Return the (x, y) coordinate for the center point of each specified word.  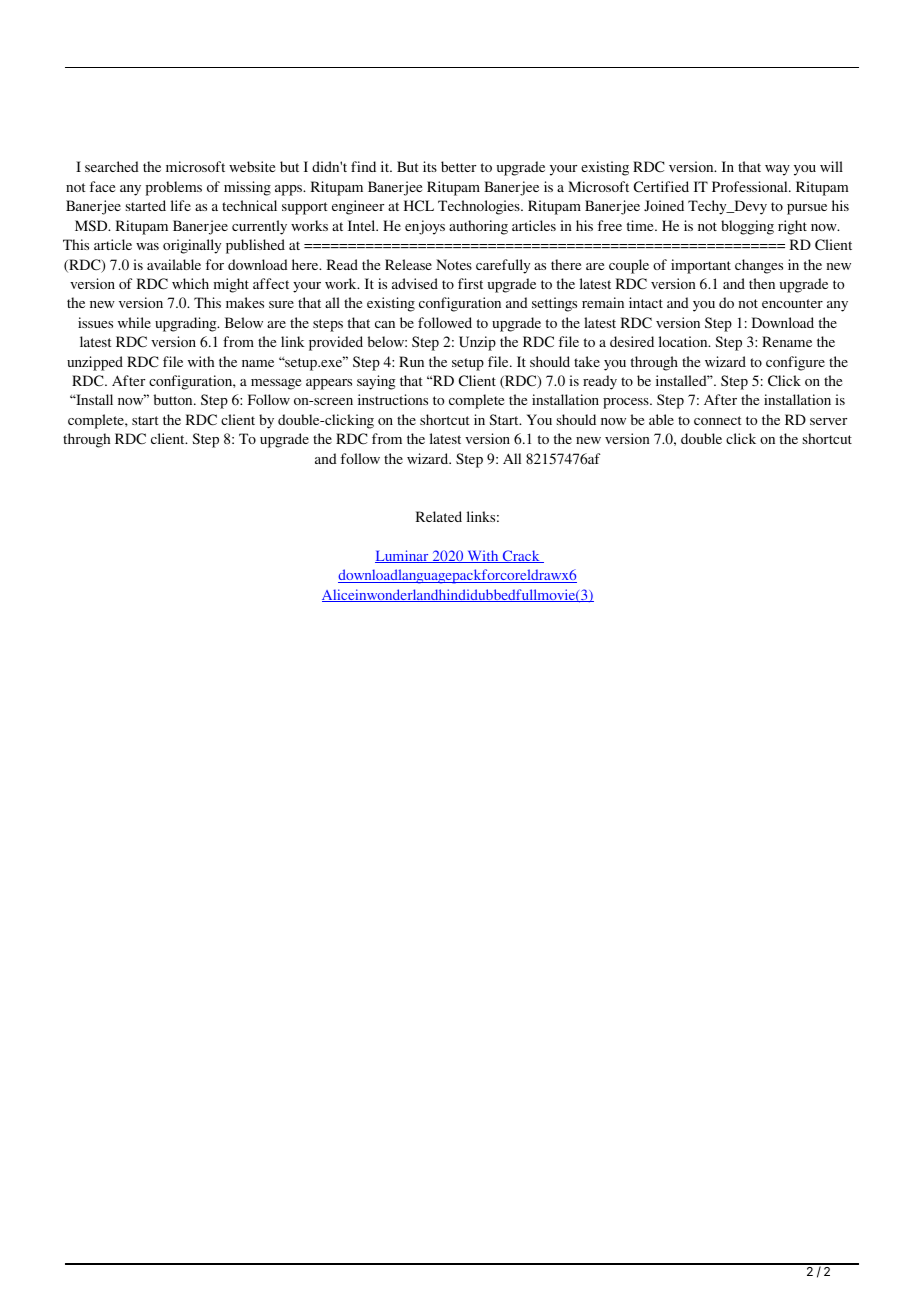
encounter (792, 303)
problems (174, 188)
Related (439, 516)
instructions (393, 399)
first (470, 283)
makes (245, 302)
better (458, 166)
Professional (751, 186)
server (828, 421)
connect (718, 420)
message (276, 384)
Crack (521, 556)
